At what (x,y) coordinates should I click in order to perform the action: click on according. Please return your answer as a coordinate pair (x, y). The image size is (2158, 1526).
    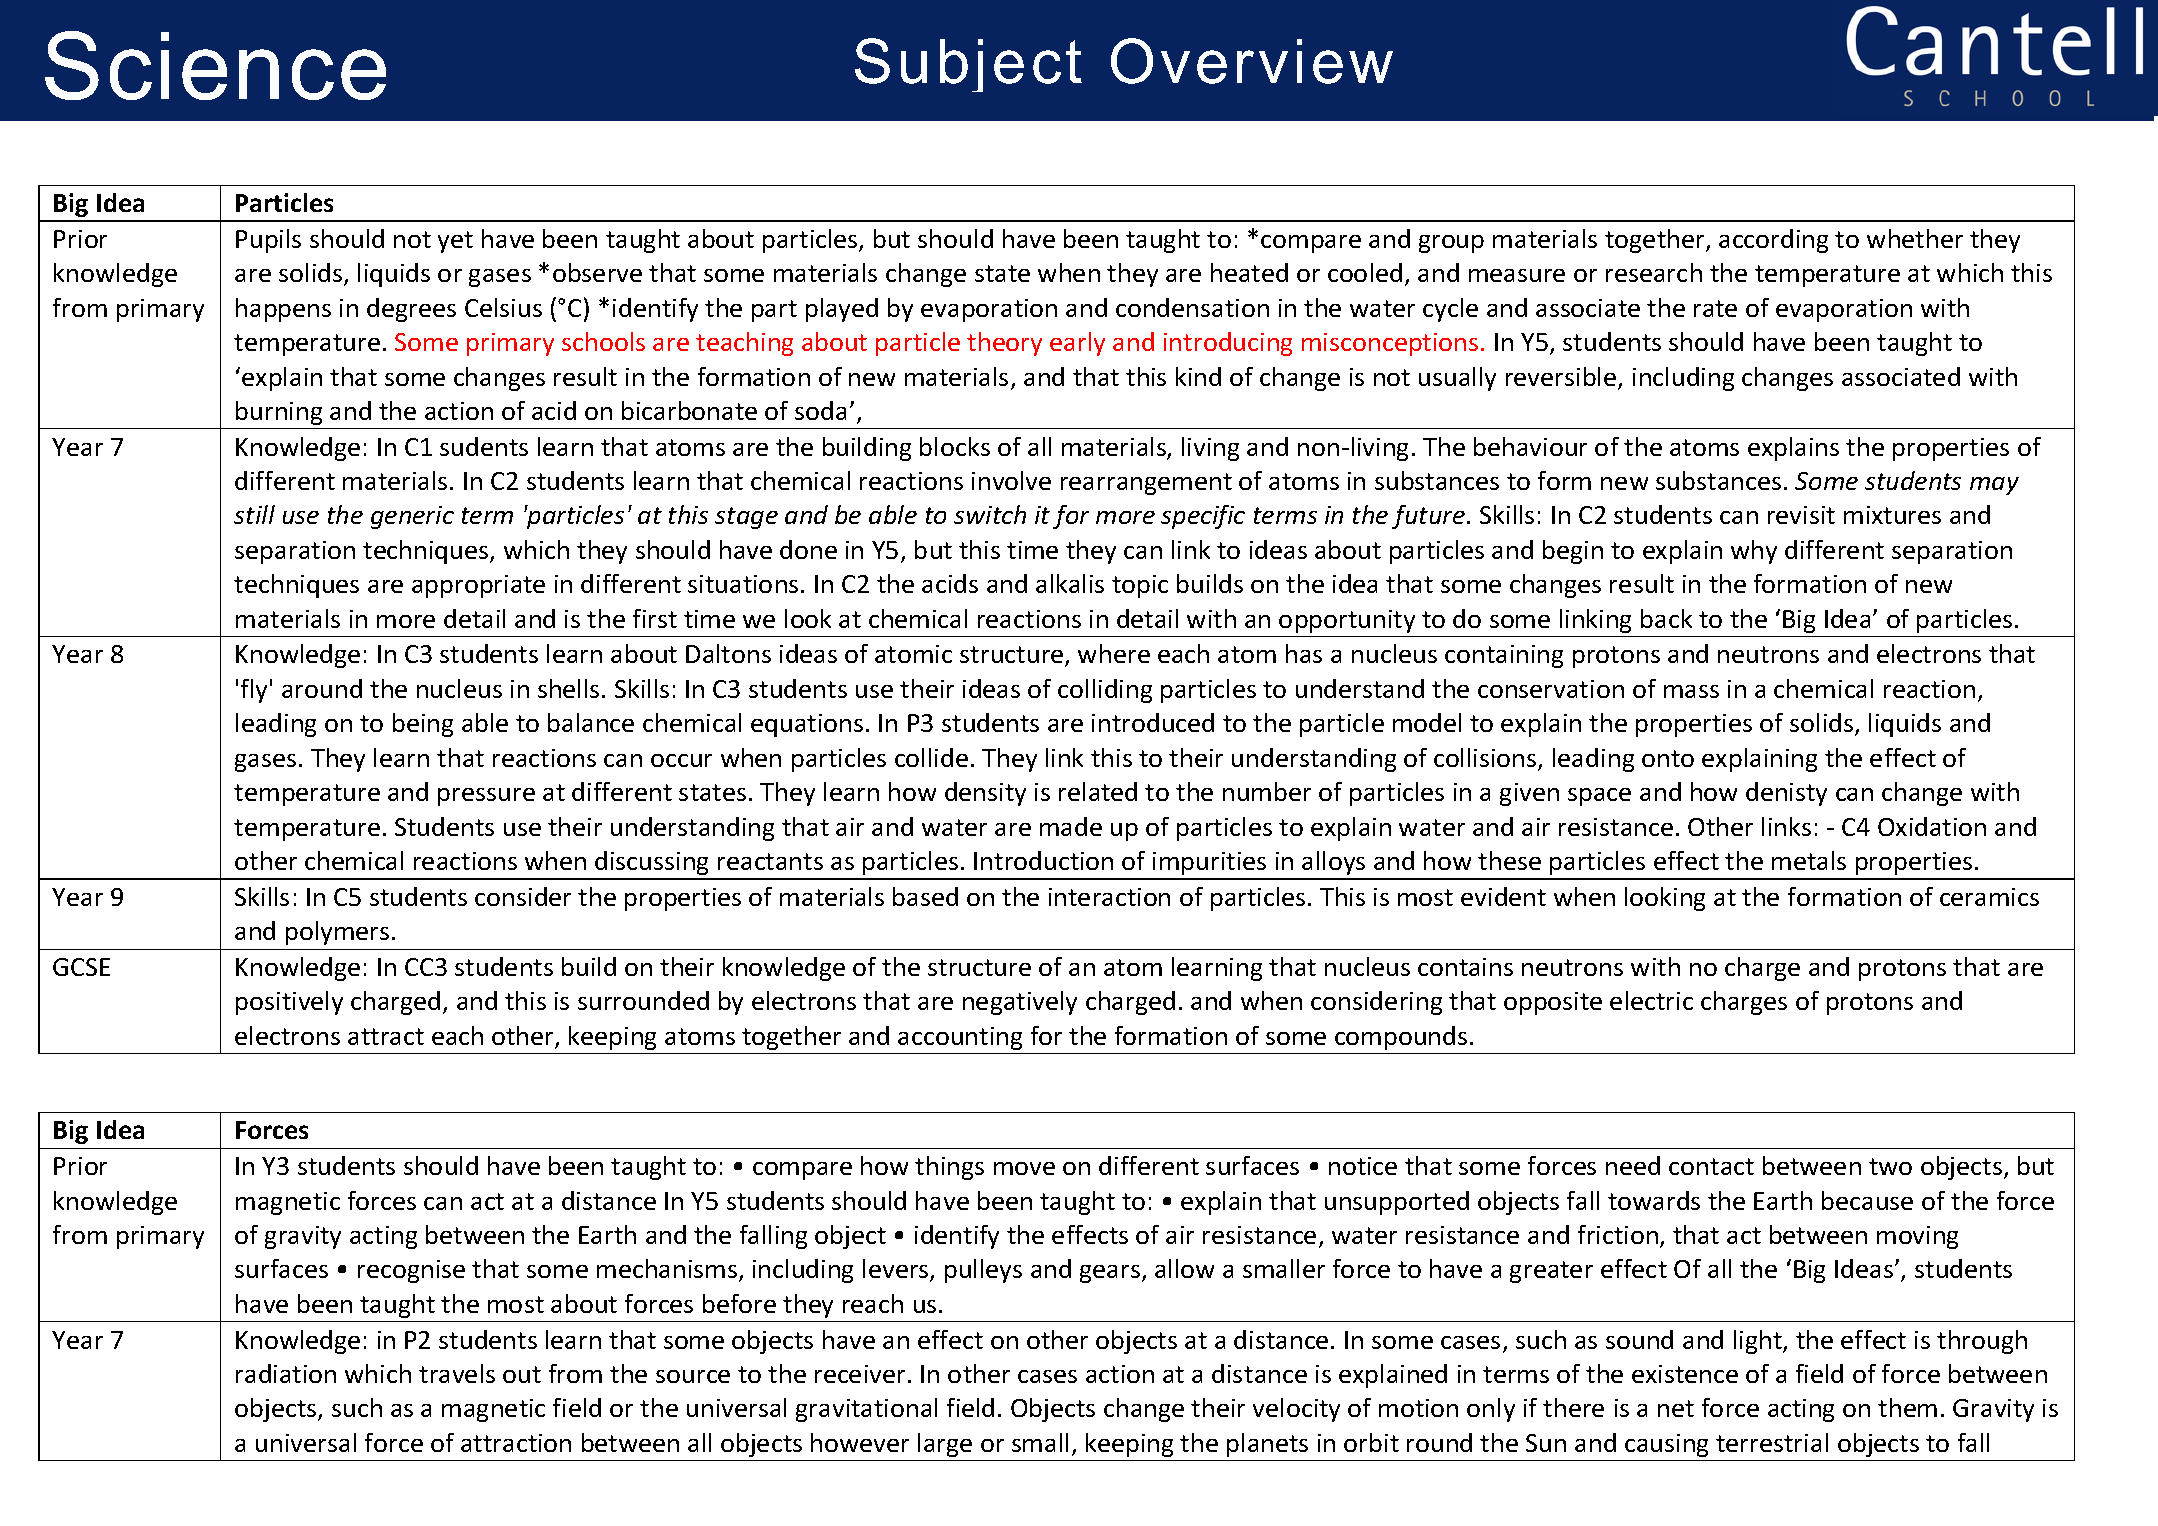
    Looking at the image, I should click on (1773, 241).
